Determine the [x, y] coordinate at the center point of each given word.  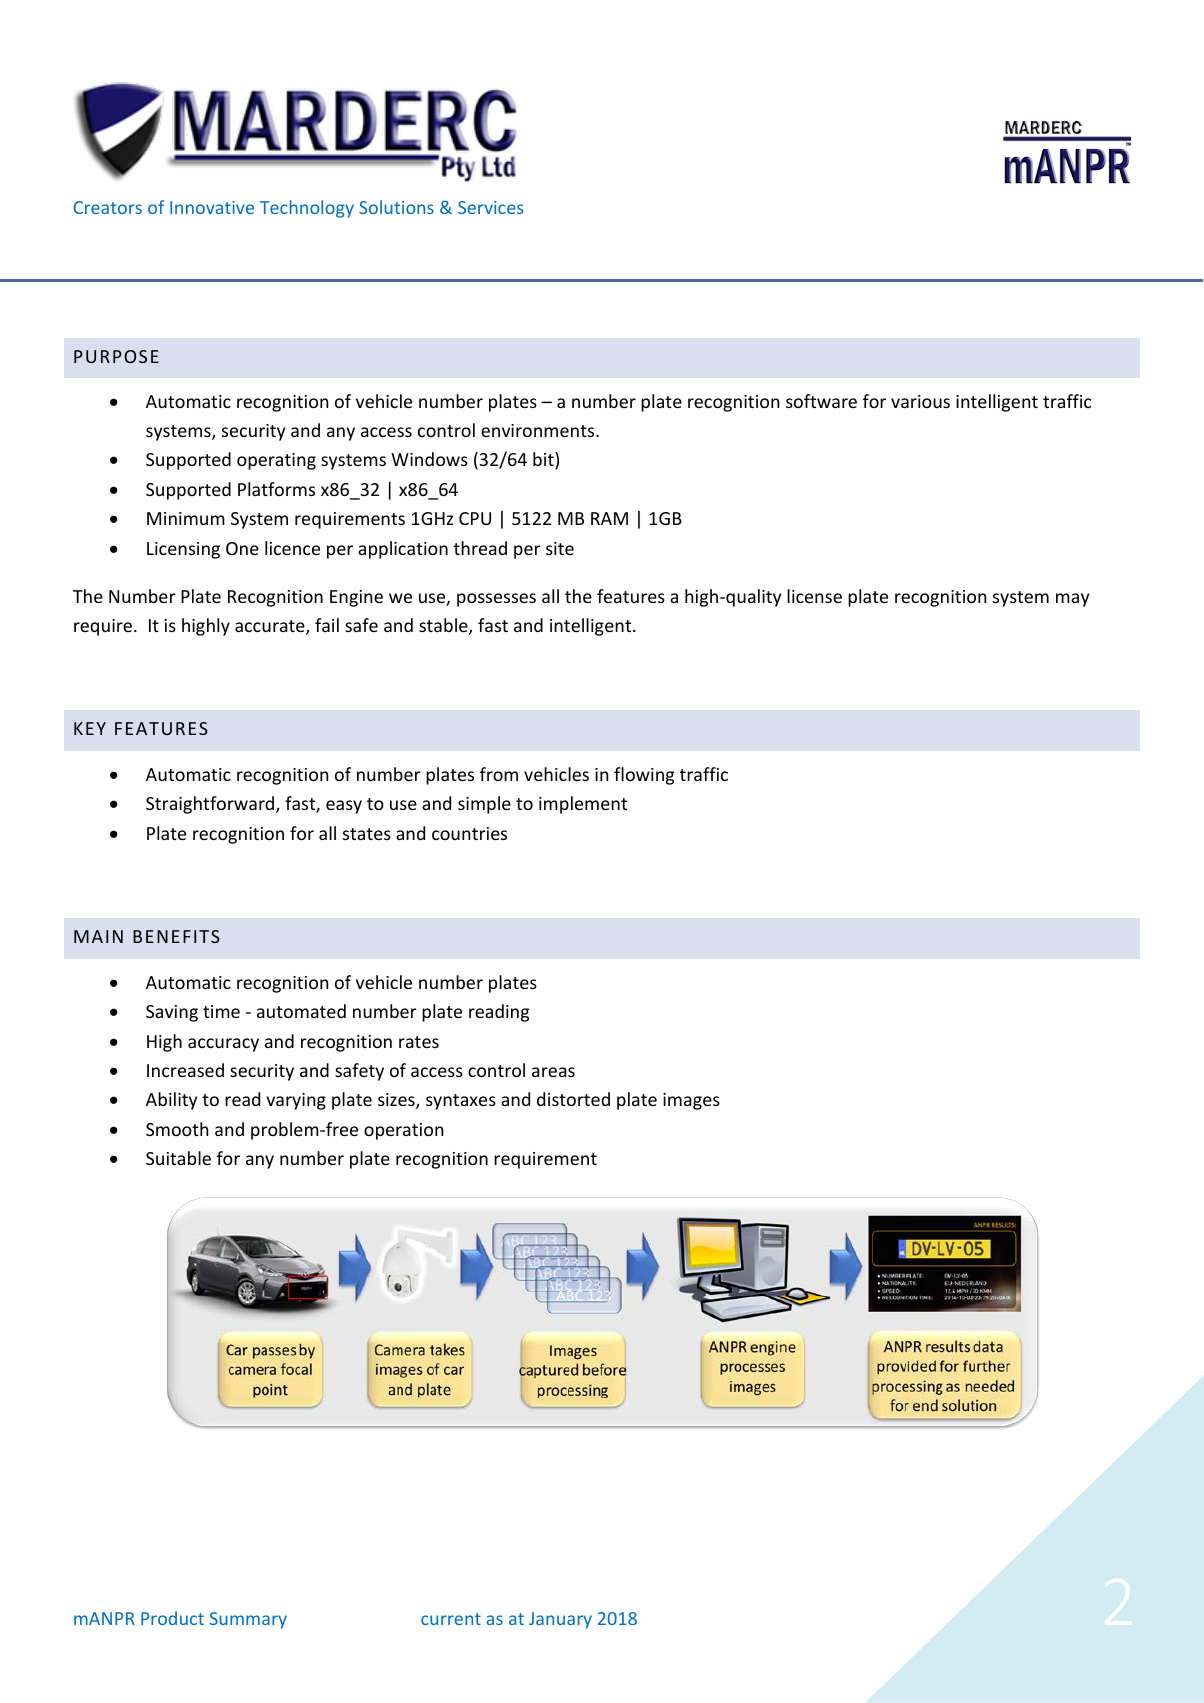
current [451, 1619]
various [920, 401]
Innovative [212, 207]
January [560, 1620]
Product [172, 1618]
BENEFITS [176, 936]
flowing [644, 776]
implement [583, 805]
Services [490, 207]
